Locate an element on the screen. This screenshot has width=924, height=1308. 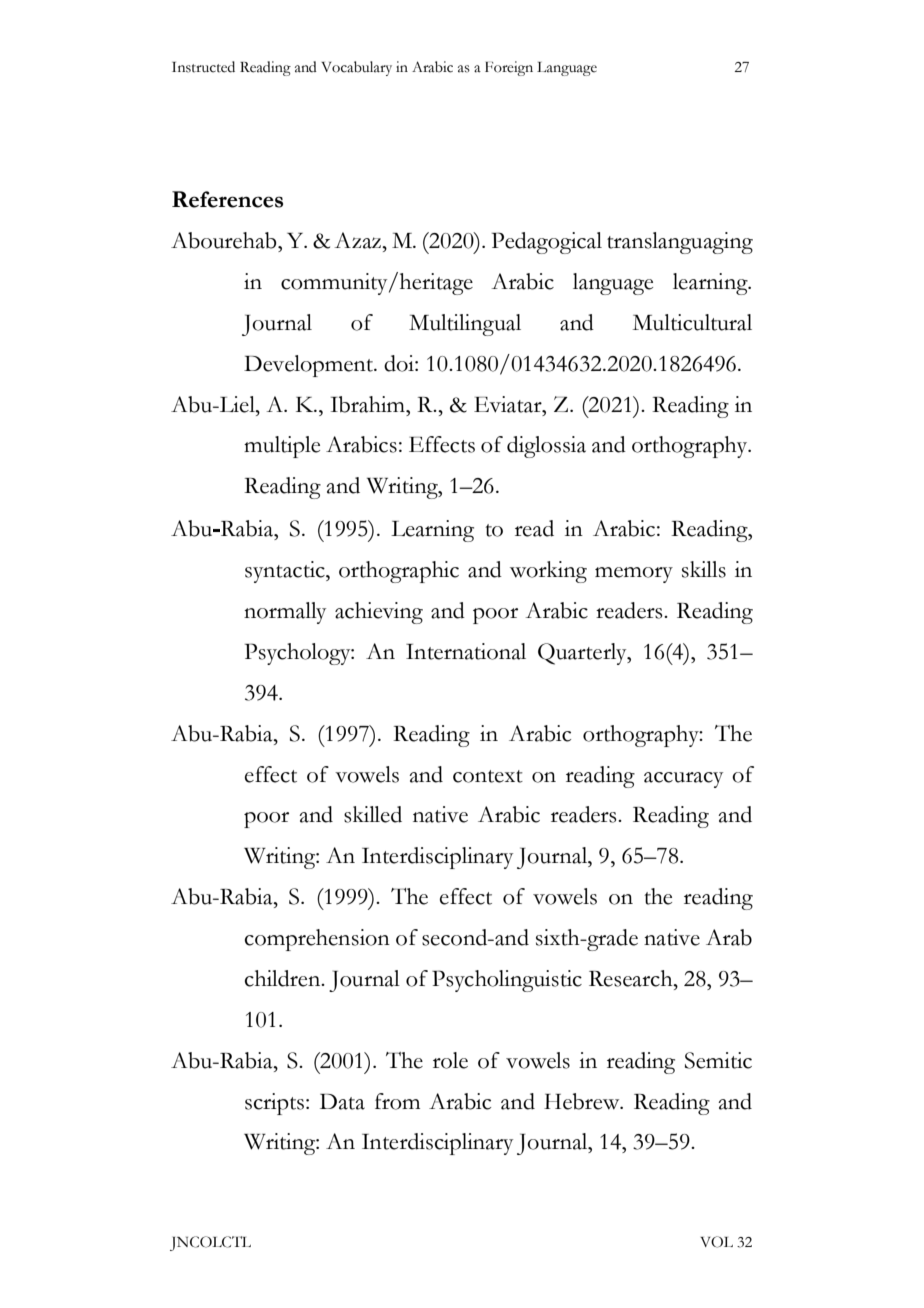
Pedagogical is located at coordinates (547, 243).
